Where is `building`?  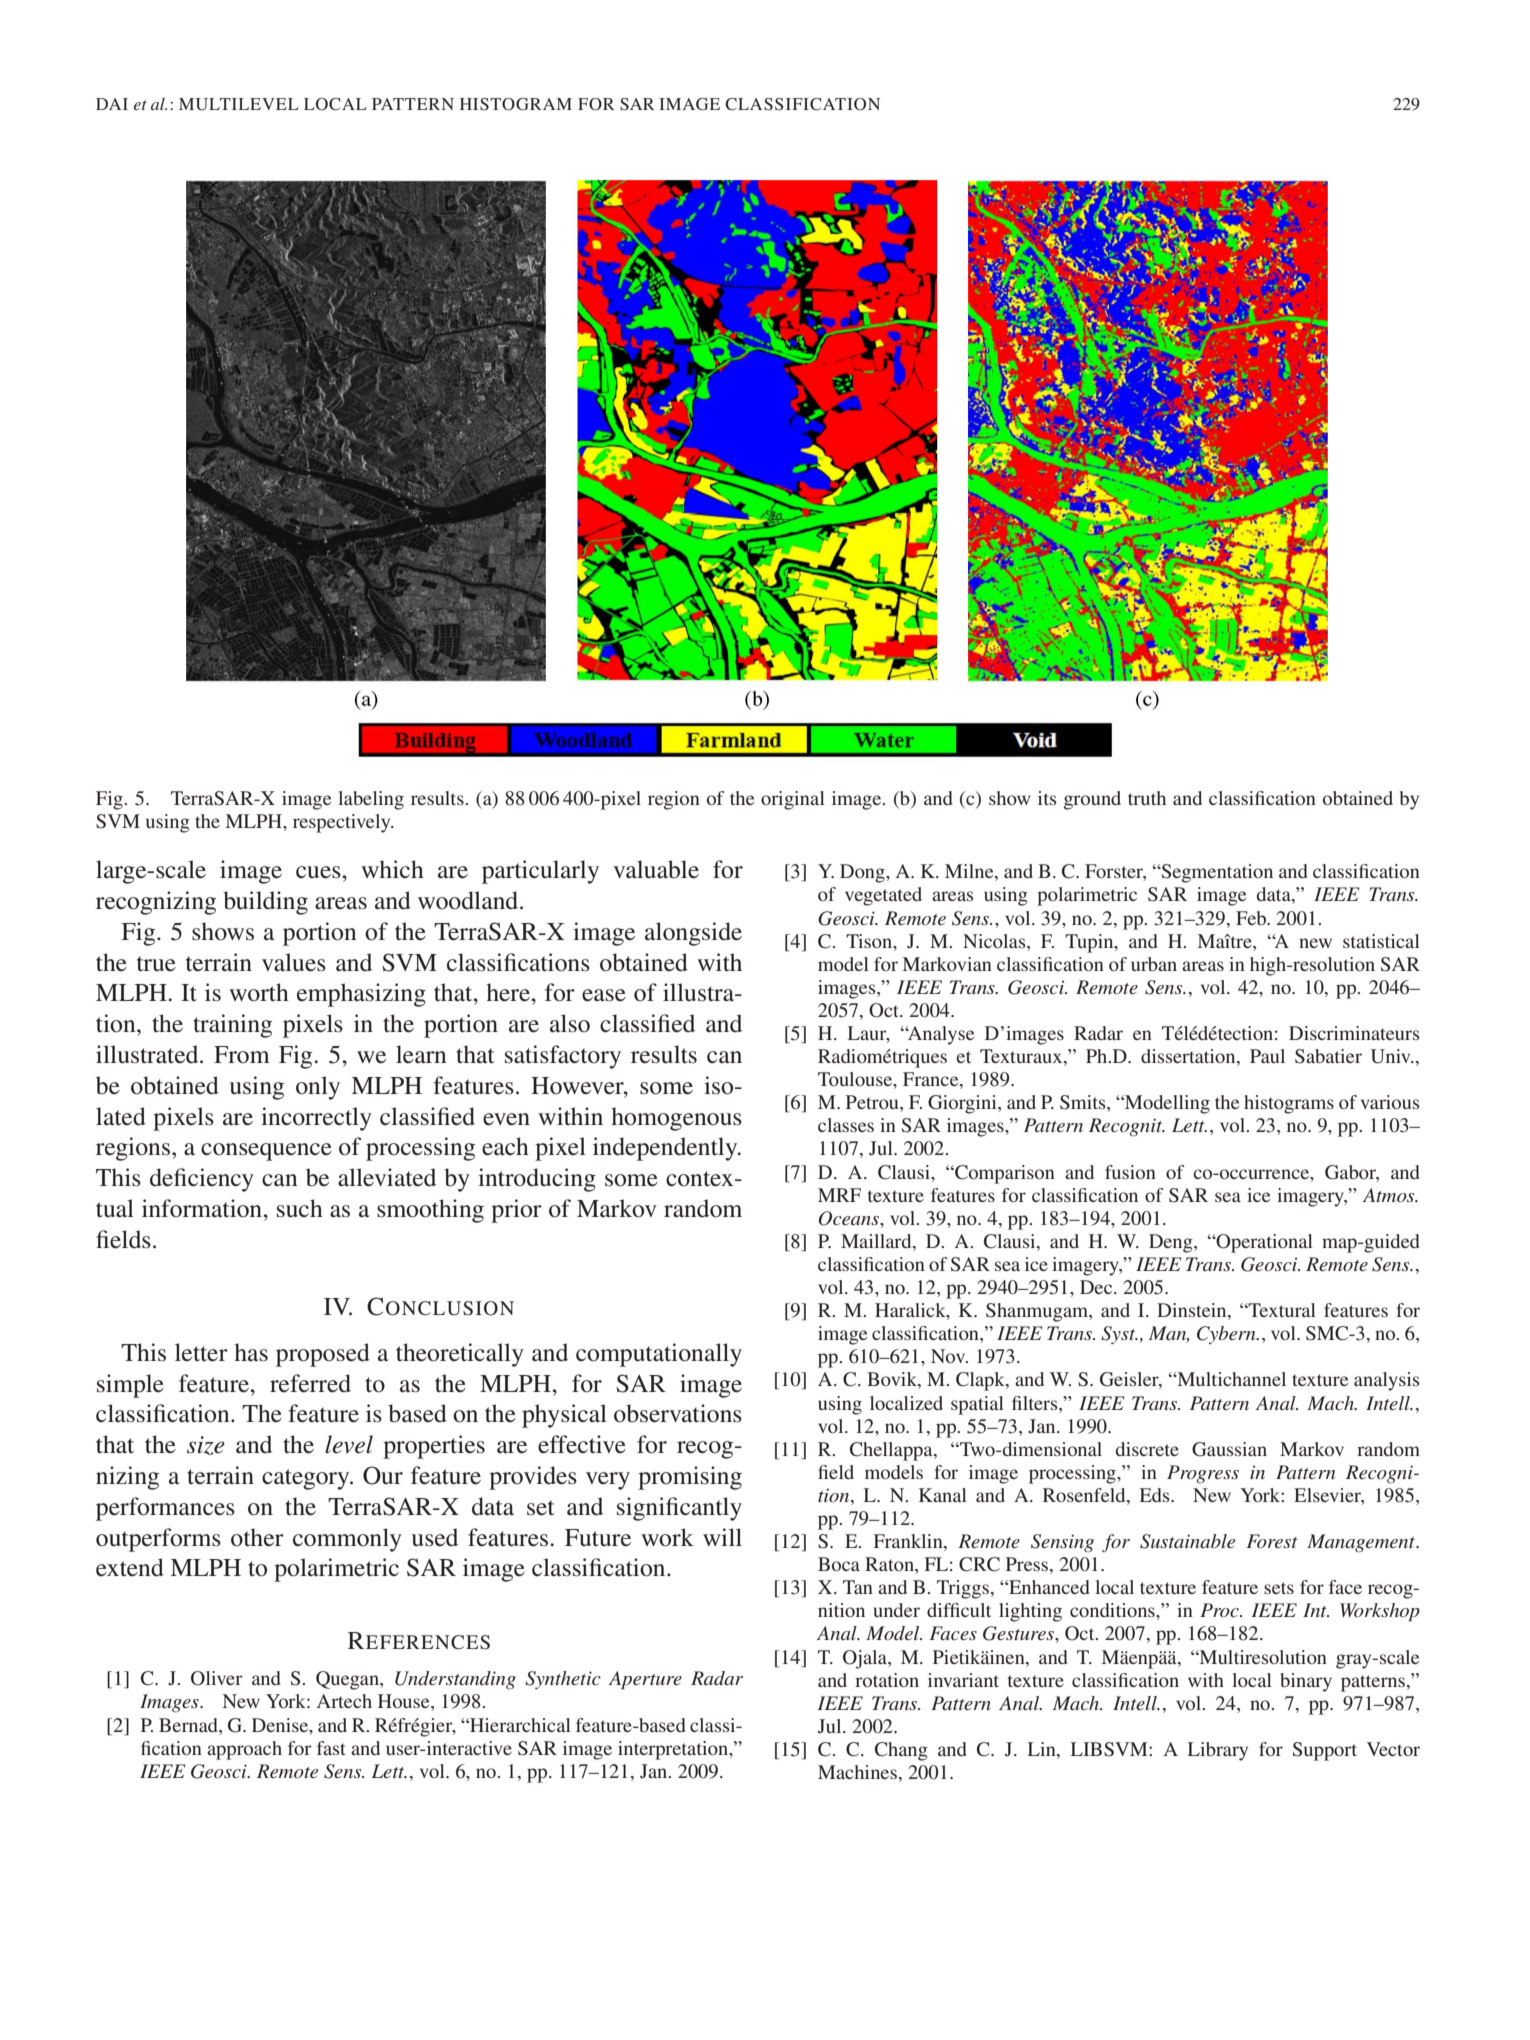
building is located at coordinates (265, 903).
